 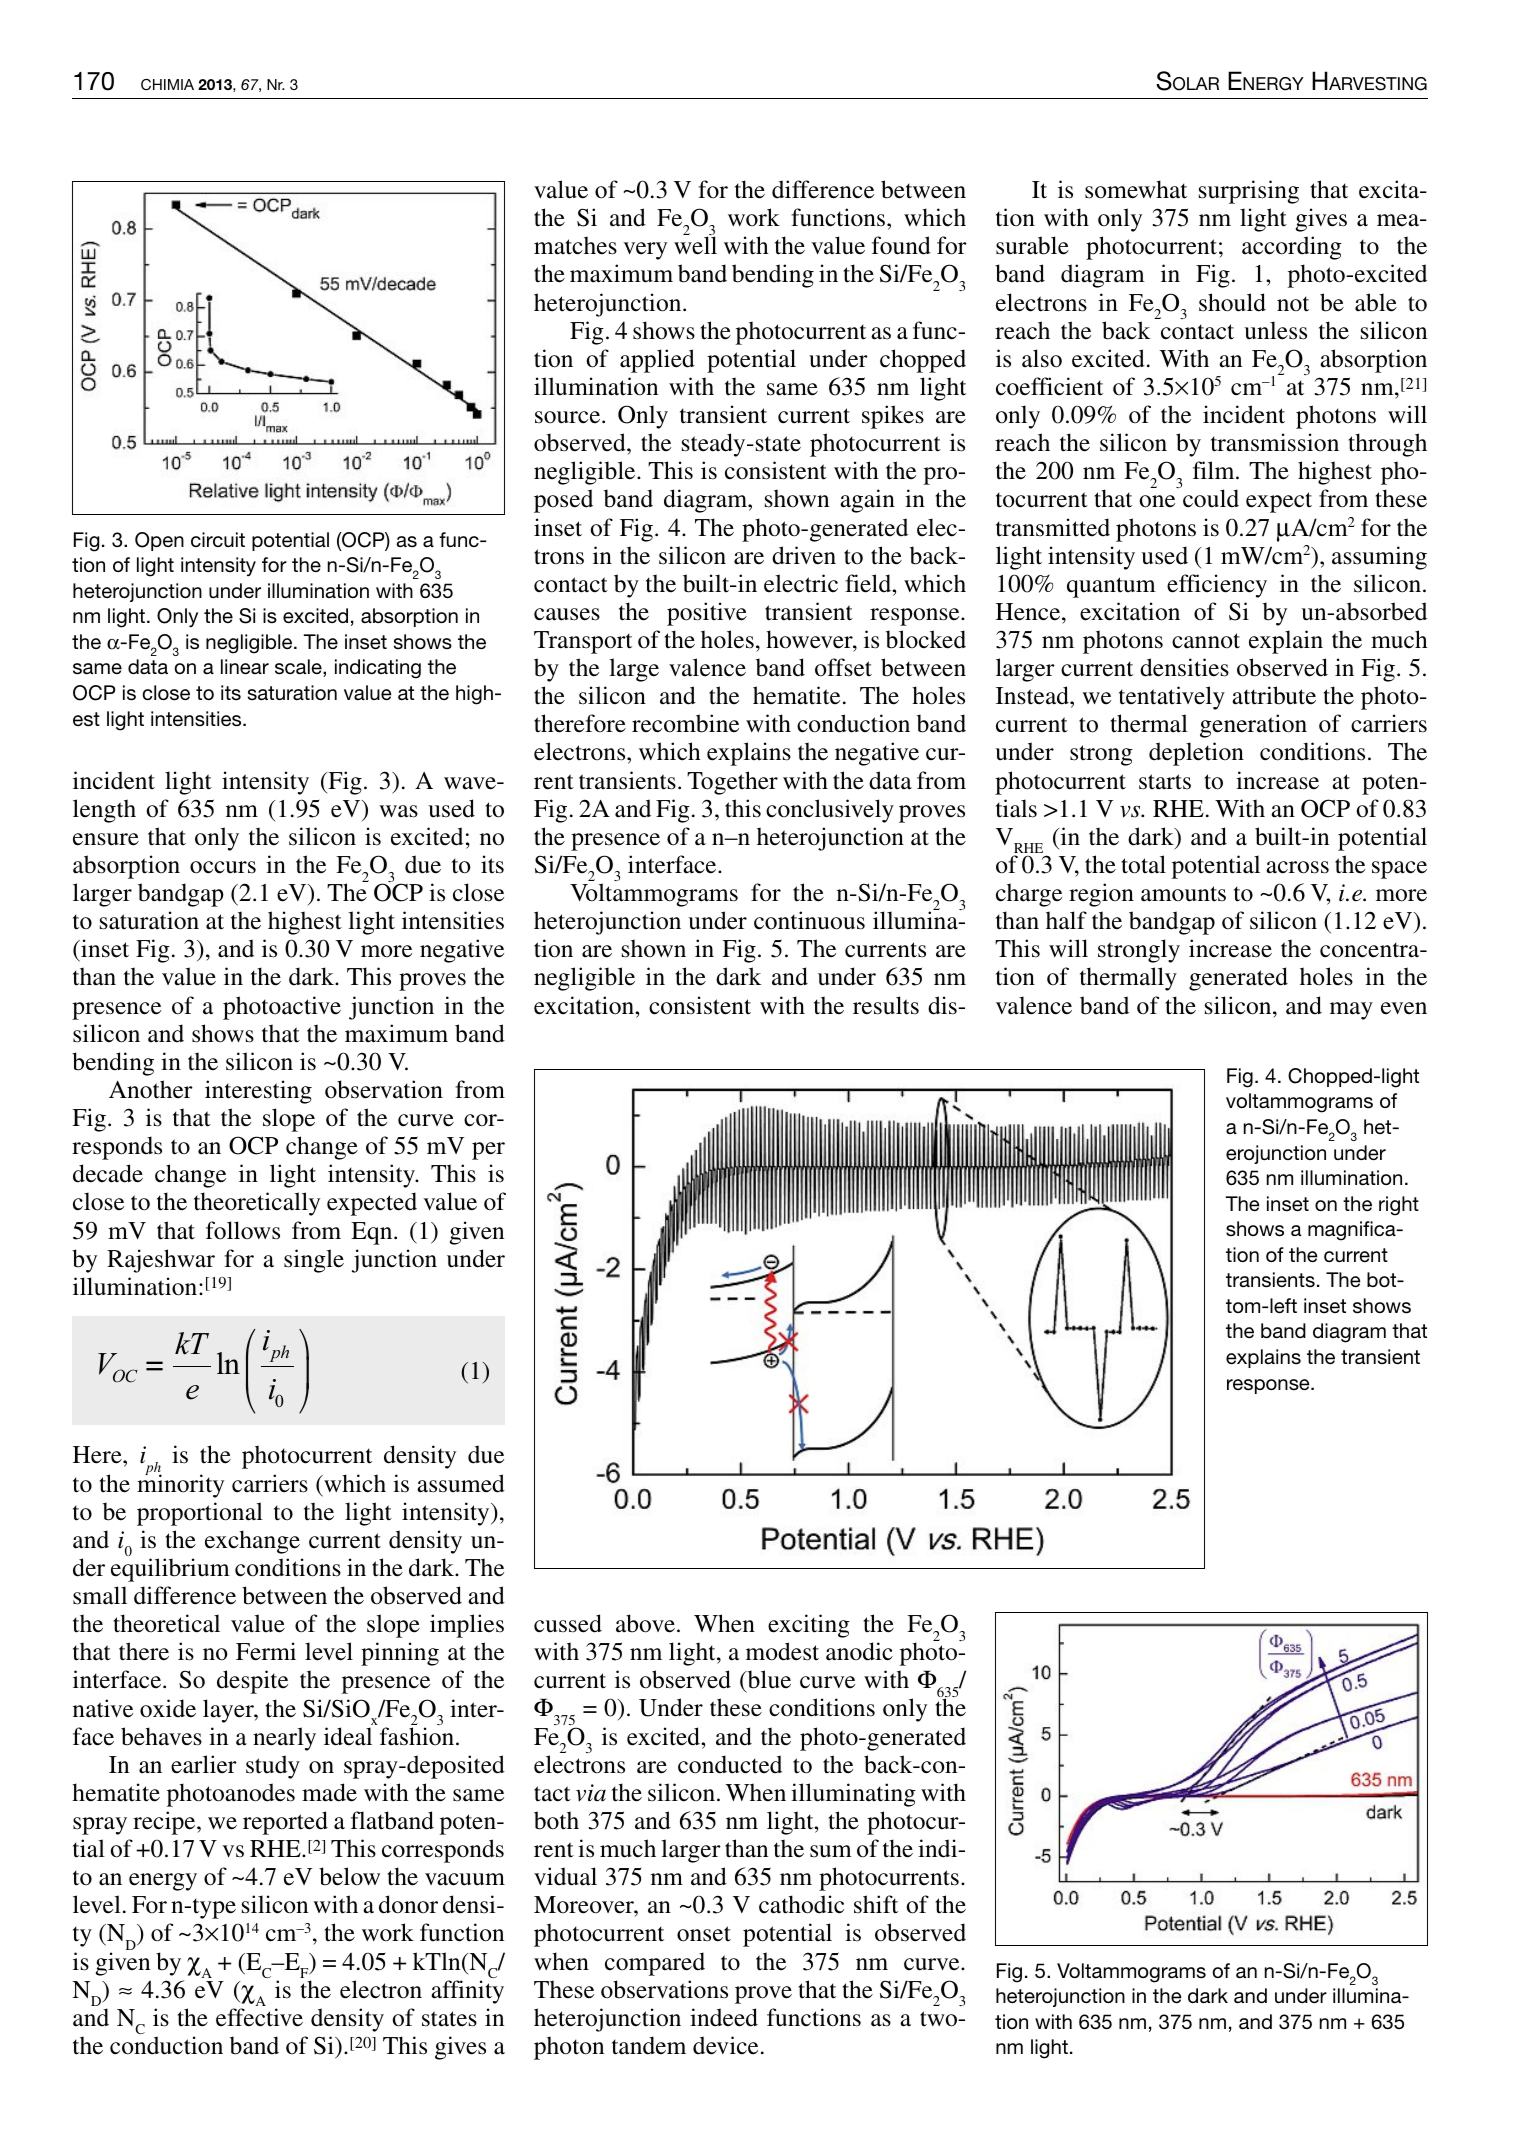 I want to click on well, so click(x=695, y=245).
